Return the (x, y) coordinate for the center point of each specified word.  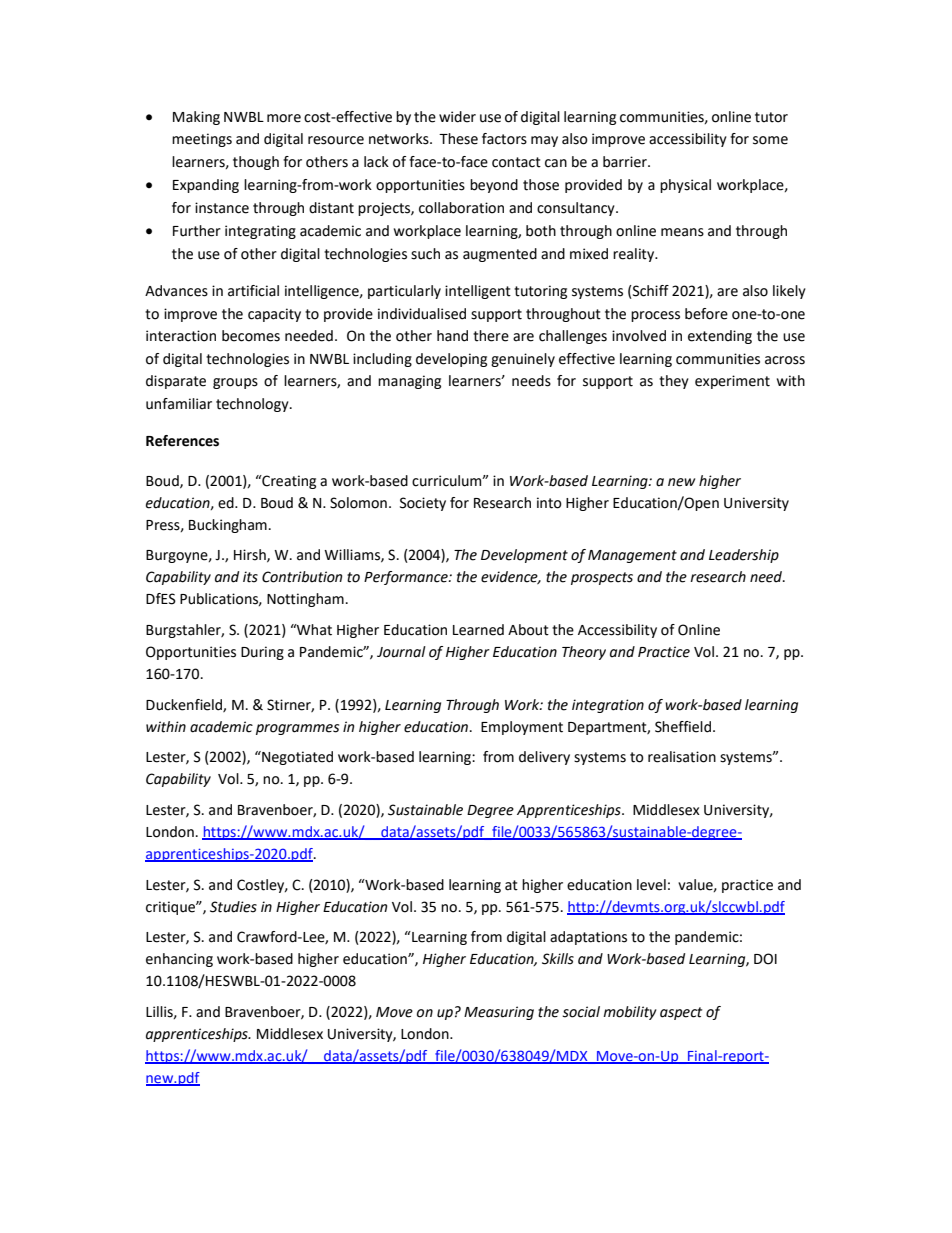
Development (524, 556)
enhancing (179, 960)
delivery (544, 758)
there (491, 336)
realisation (682, 757)
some (770, 140)
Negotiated (296, 758)
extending (720, 337)
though (256, 163)
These (458, 139)
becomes (251, 336)
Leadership (744, 556)
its (250, 577)
